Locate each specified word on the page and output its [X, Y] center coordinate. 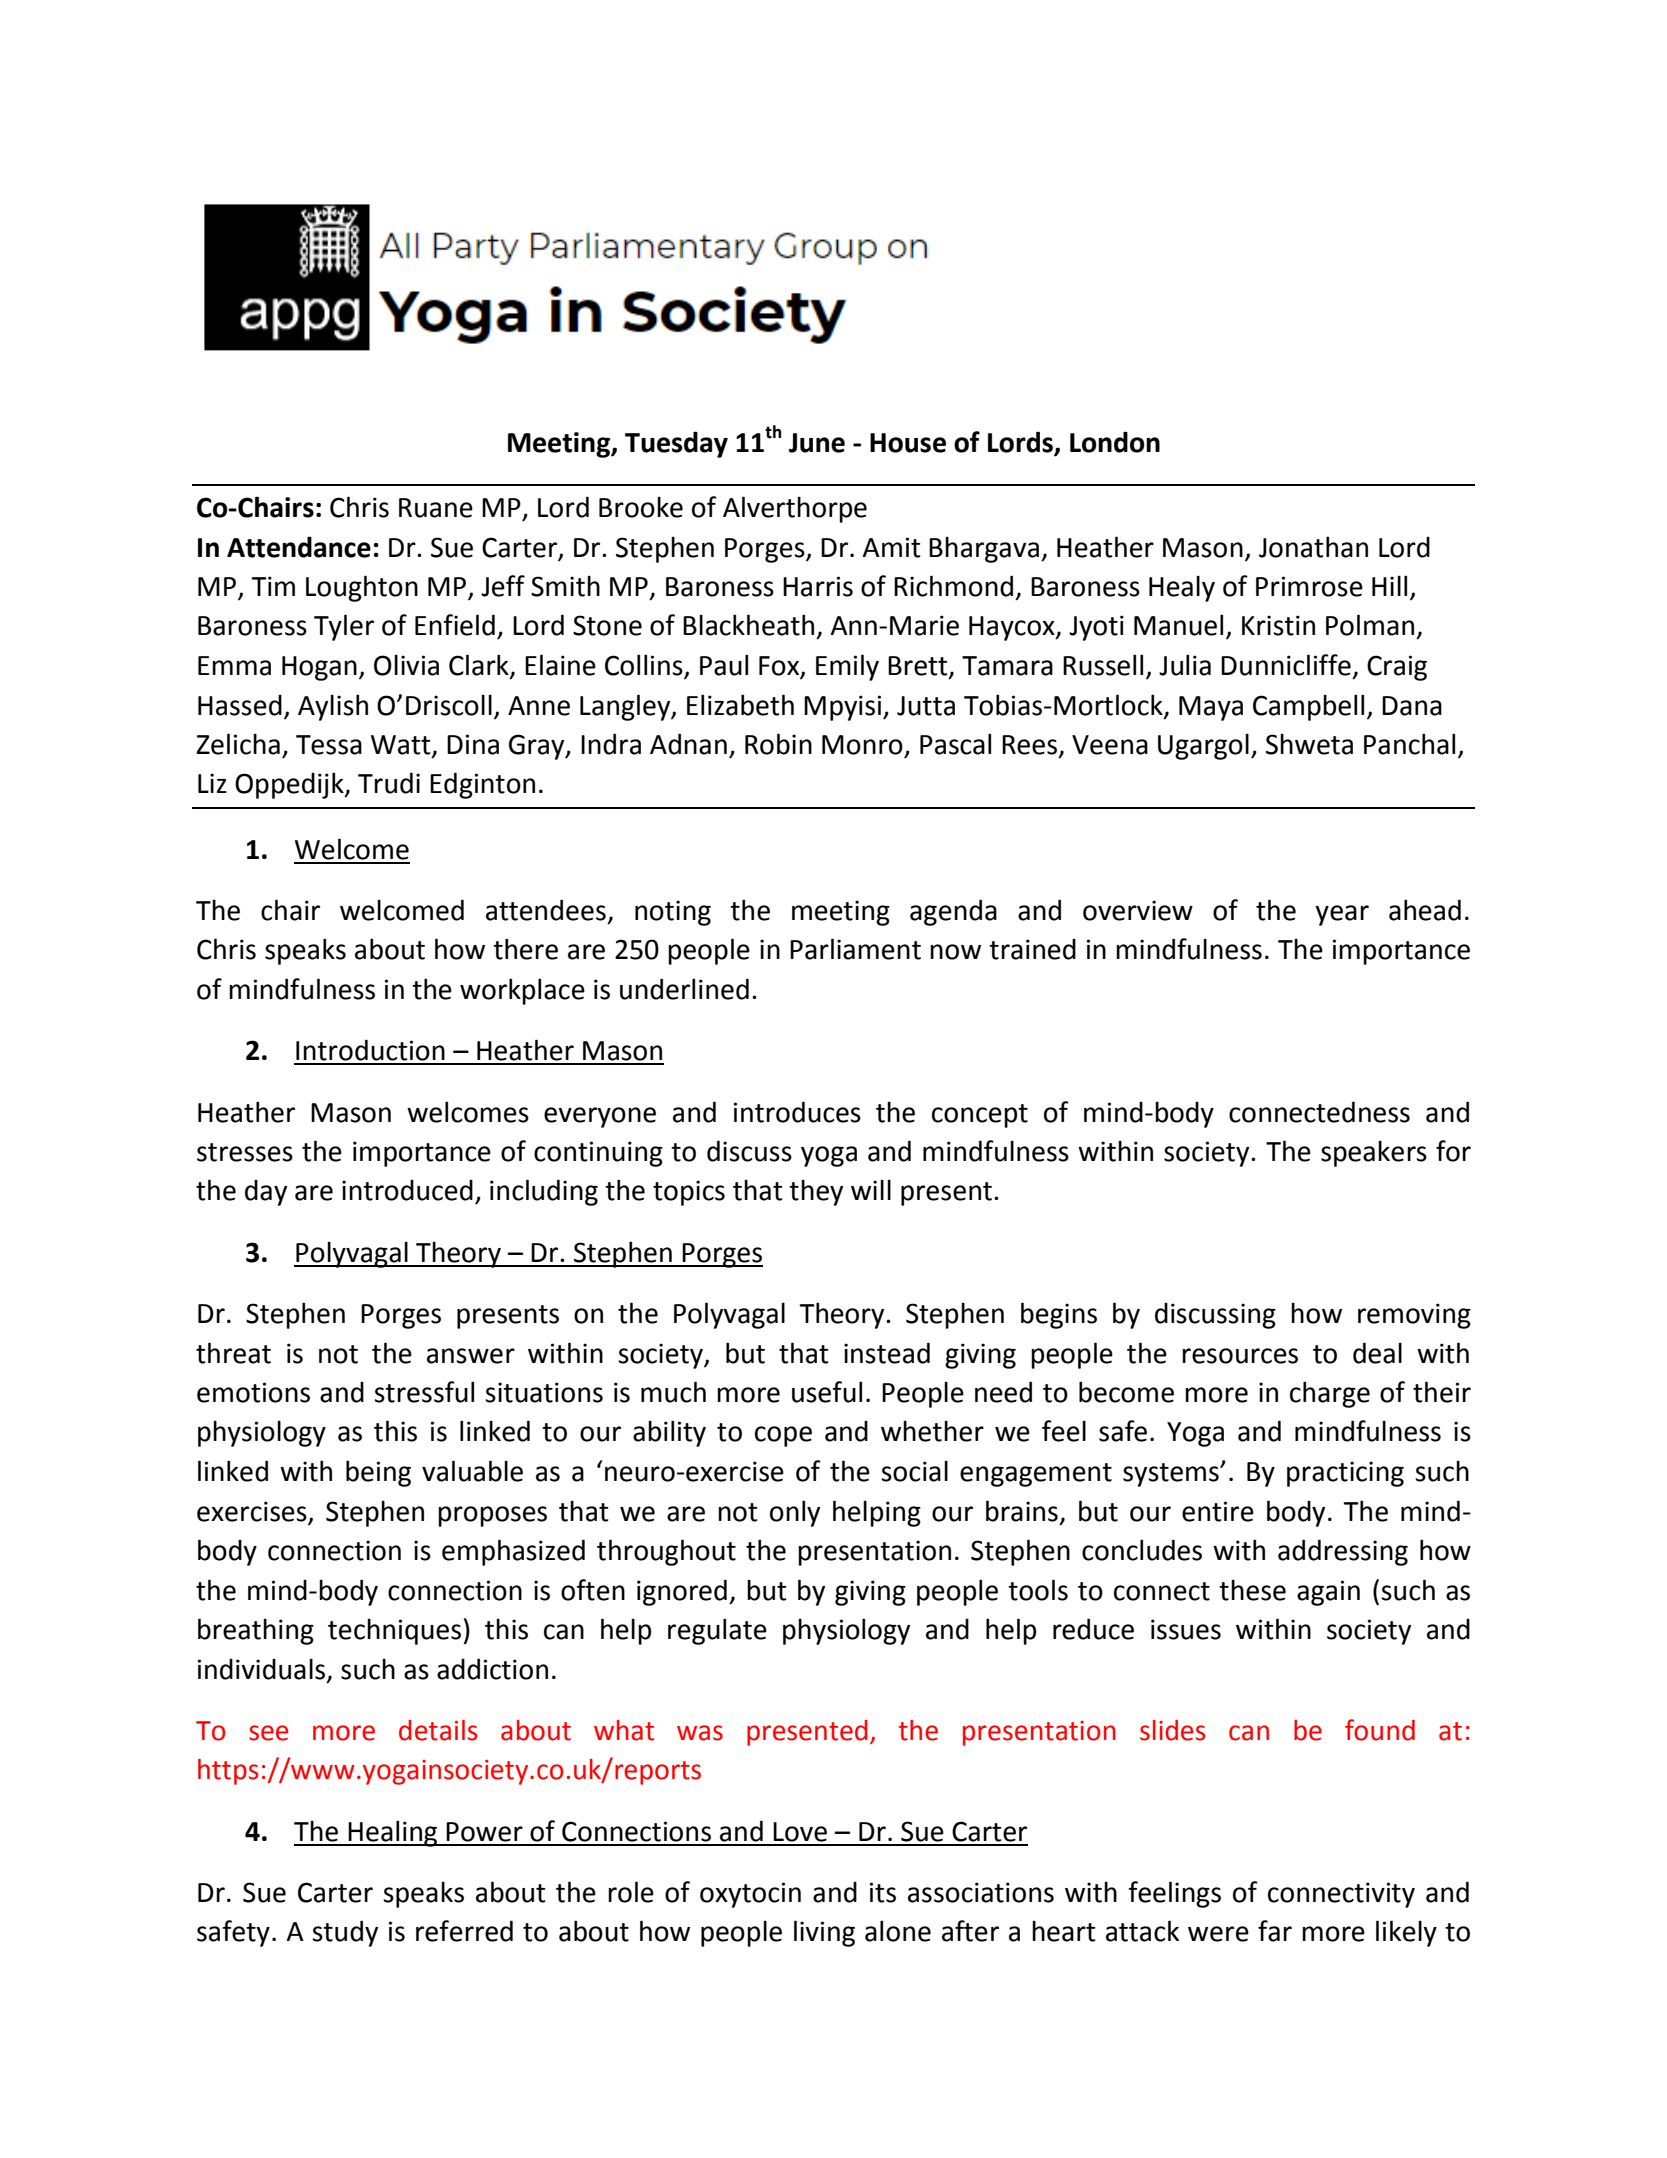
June [817, 443]
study [345, 1933]
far [1275, 1931]
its [883, 1892]
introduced [407, 1190]
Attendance [299, 547]
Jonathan [1313, 547]
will [871, 1190]
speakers [1374, 1154]
